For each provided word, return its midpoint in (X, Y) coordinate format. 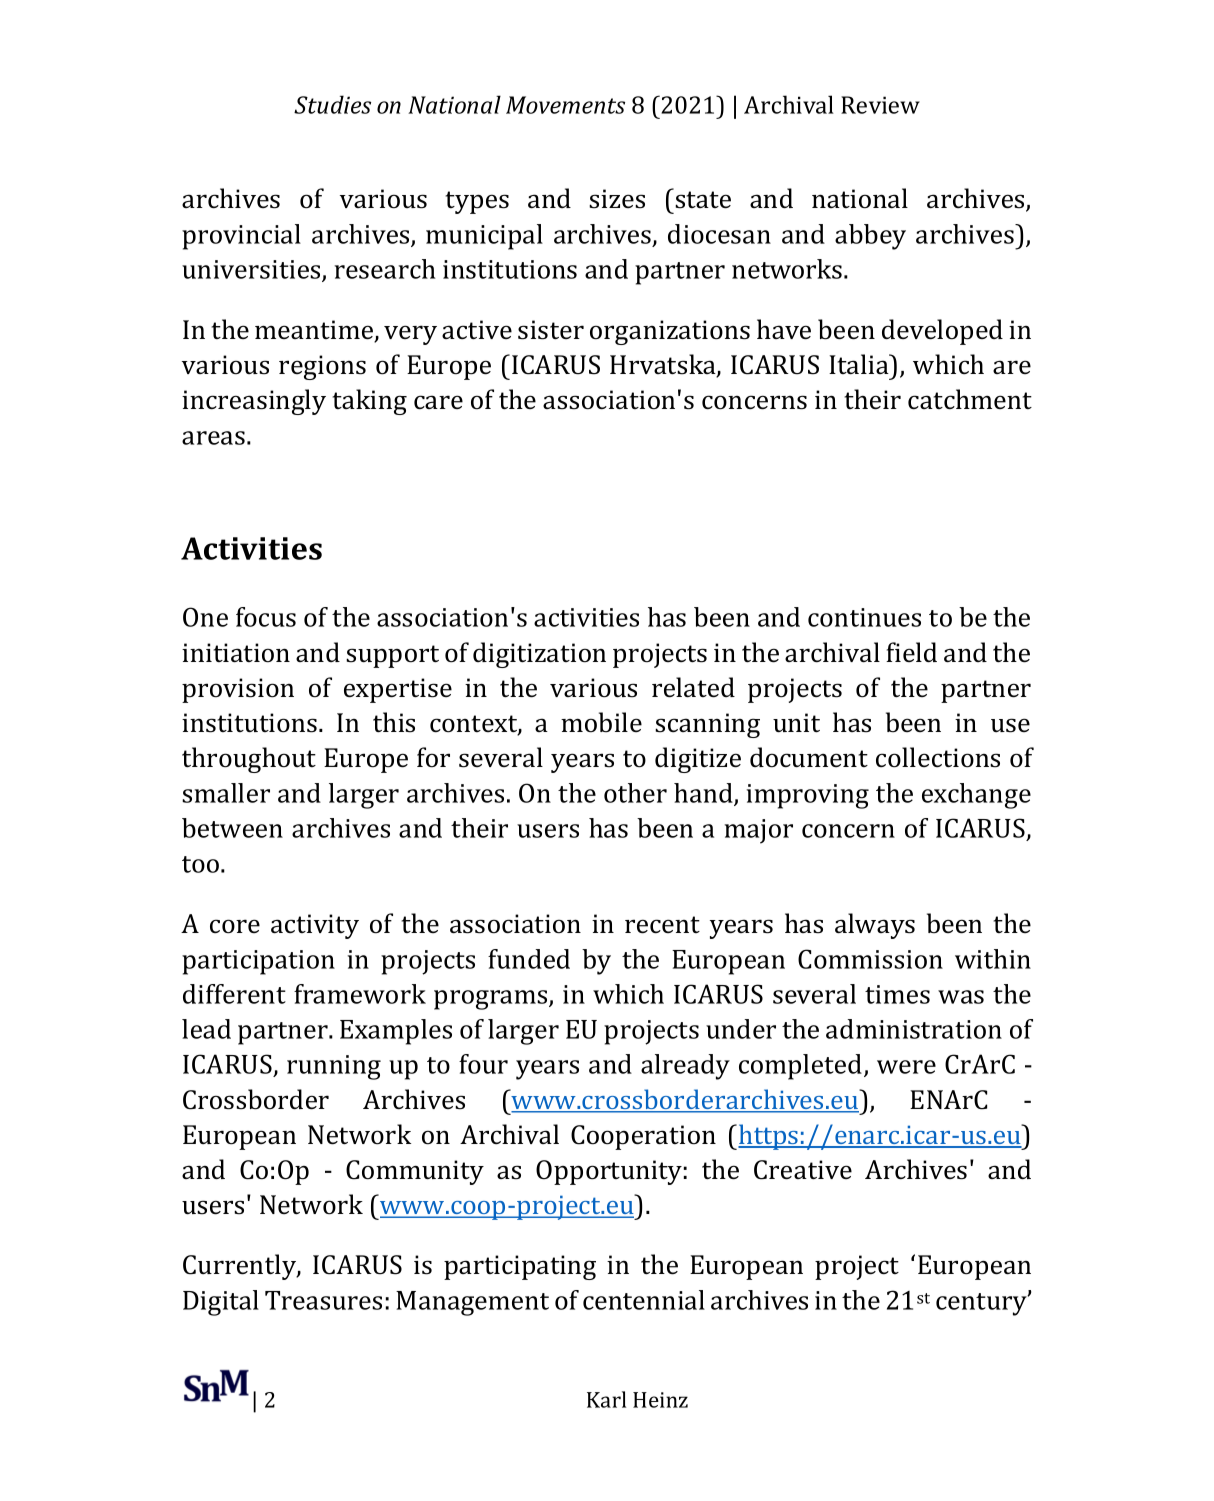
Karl (606, 1399)
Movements (565, 105)
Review (880, 105)
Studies (332, 104)
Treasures (323, 1300)
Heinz (660, 1400)
